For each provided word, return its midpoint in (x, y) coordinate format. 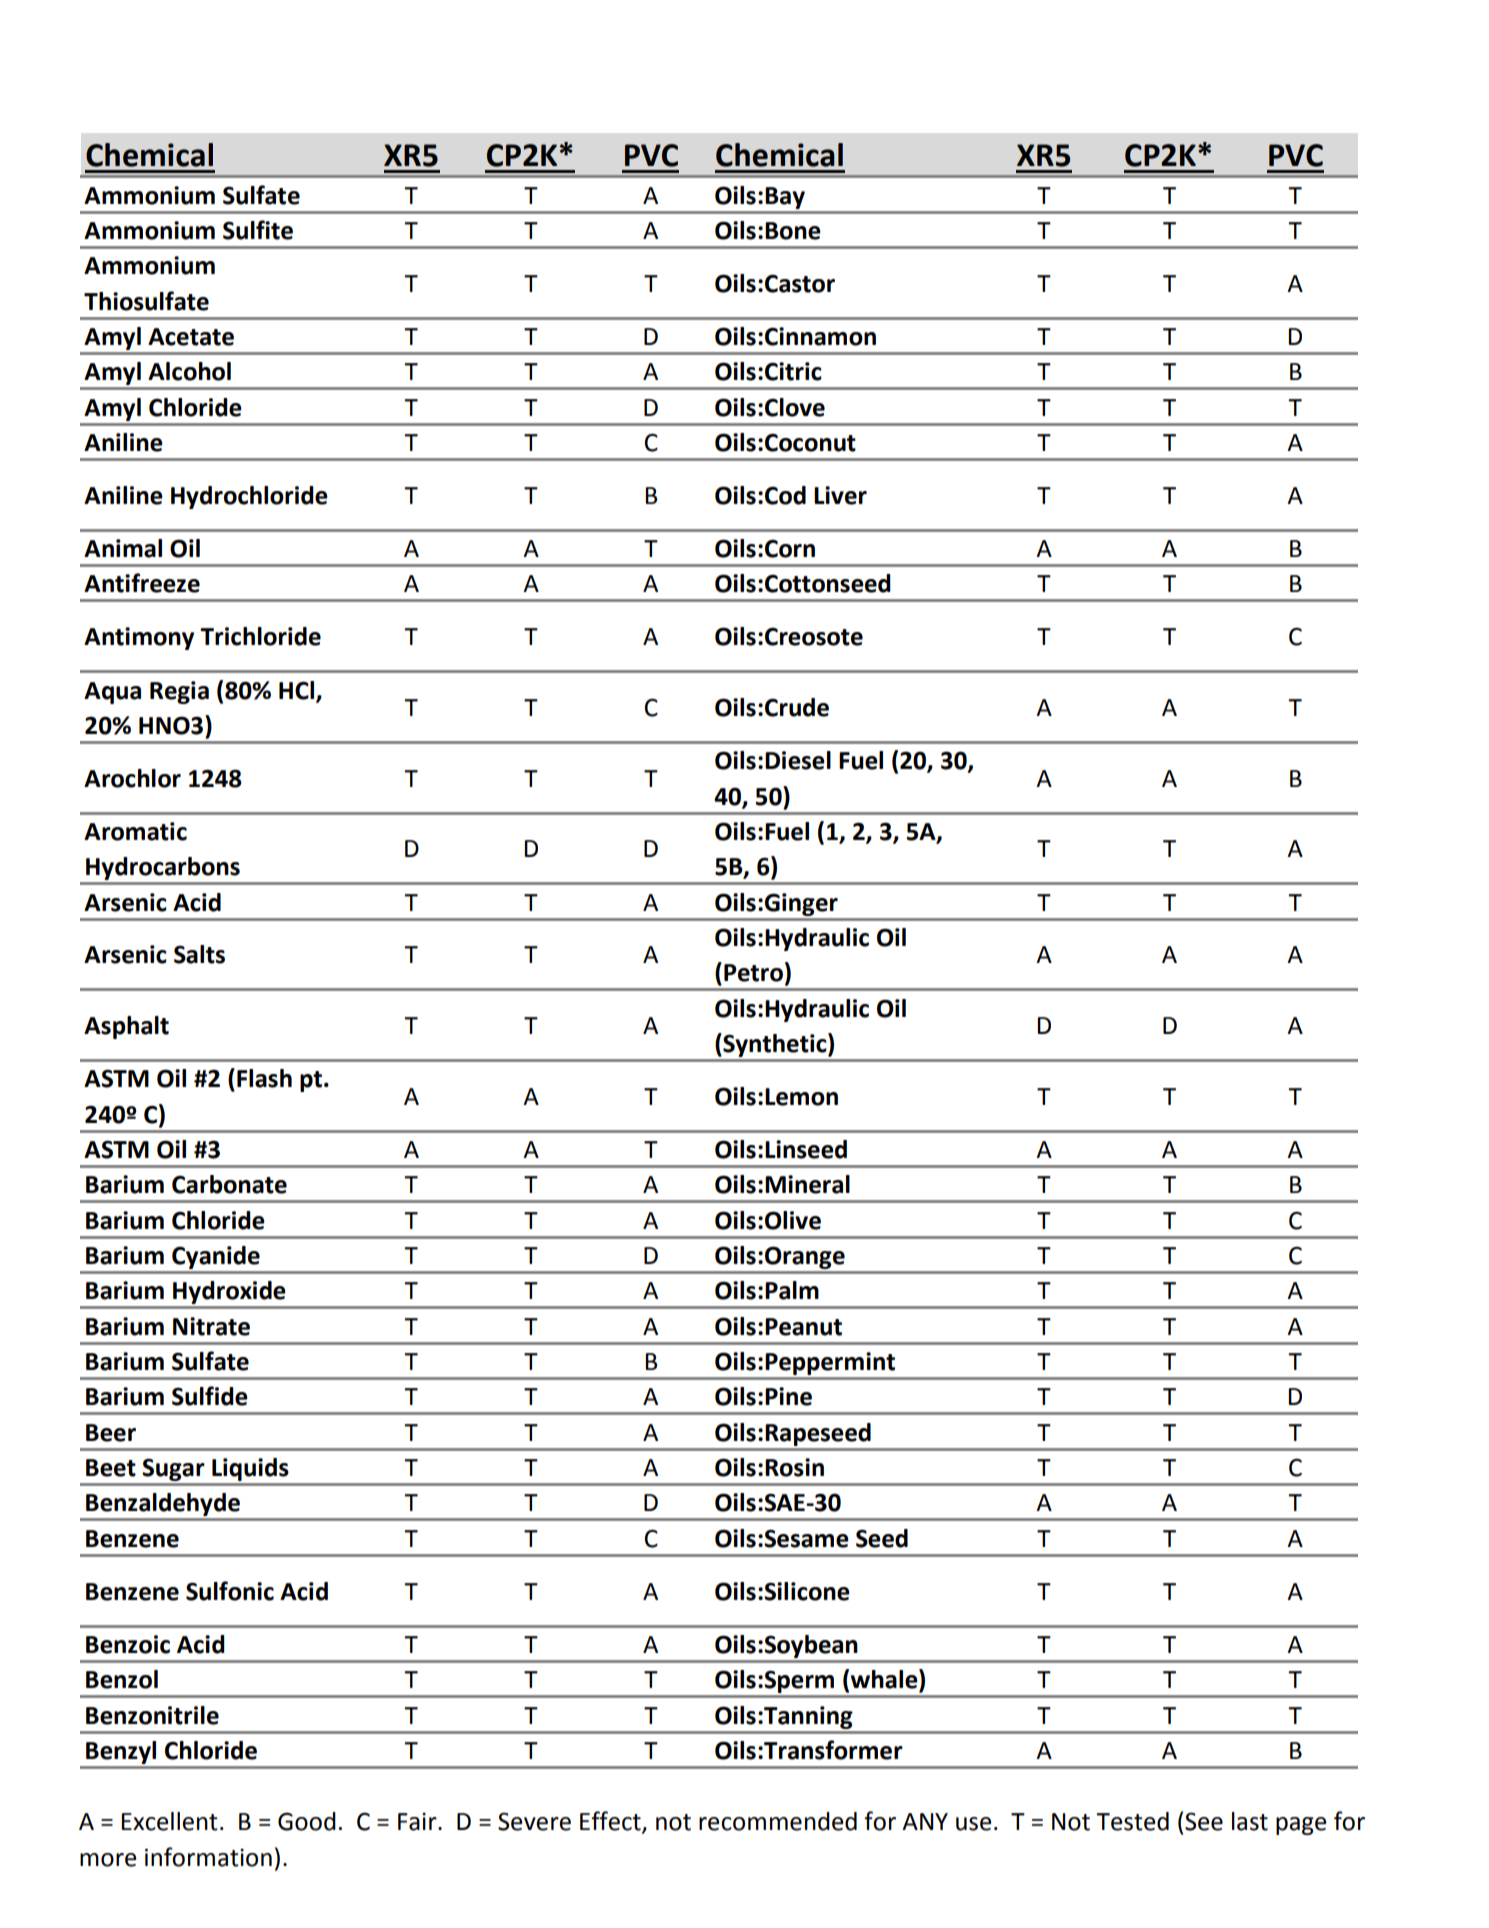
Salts (199, 954)
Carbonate (229, 1184)
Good (307, 1821)
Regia (179, 692)
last (1250, 1821)
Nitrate (211, 1326)
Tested (1132, 1821)
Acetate (191, 337)
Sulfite (258, 230)
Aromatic (135, 831)
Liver (840, 495)
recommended (778, 1821)
